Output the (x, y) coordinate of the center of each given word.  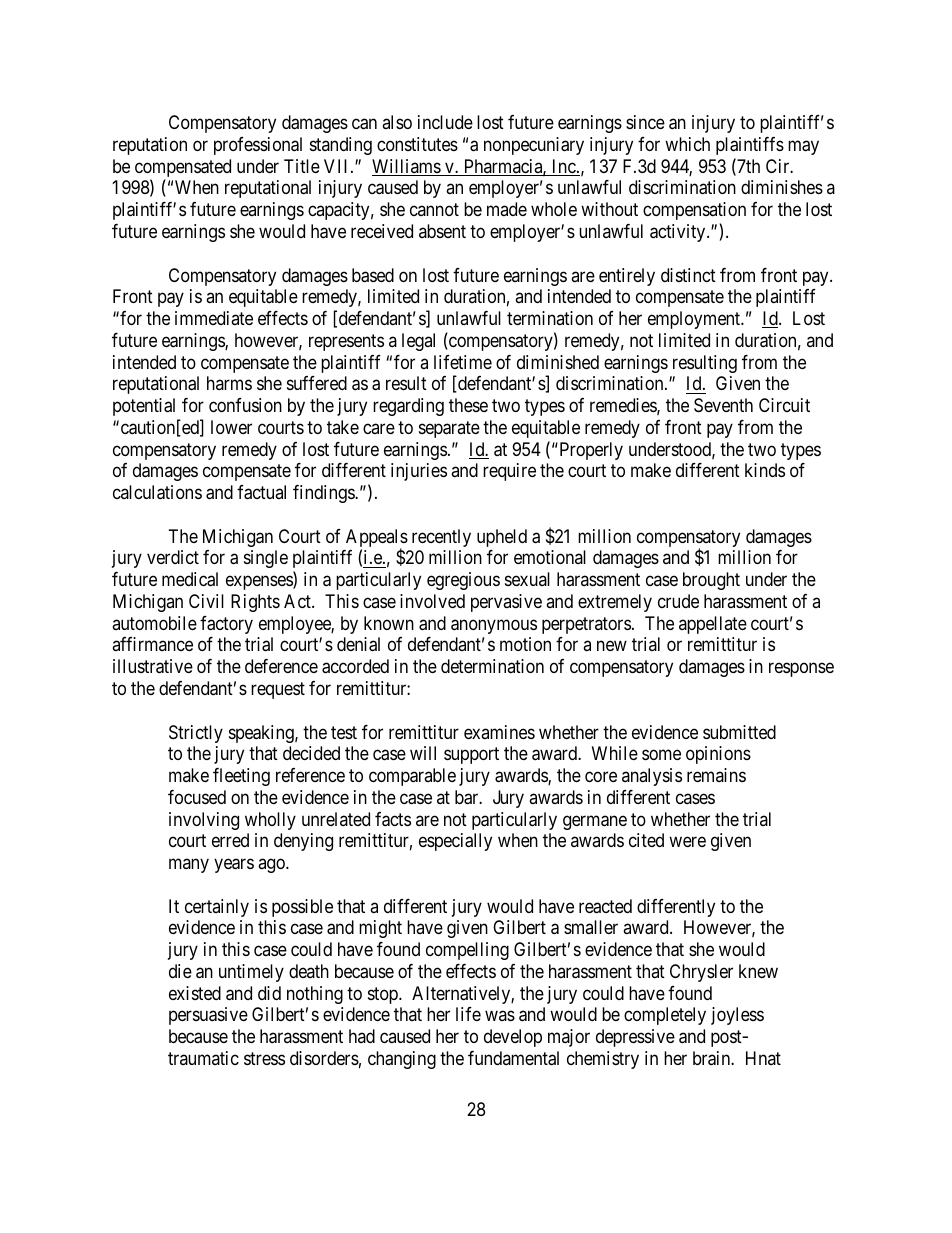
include (445, 122)
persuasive (208, 1016)
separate (449, 429)
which (687, 144)
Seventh (723, 405)
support (471, 756)
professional (258, 146)
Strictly (196, 734)
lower (231, 427)
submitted (739, 732)
